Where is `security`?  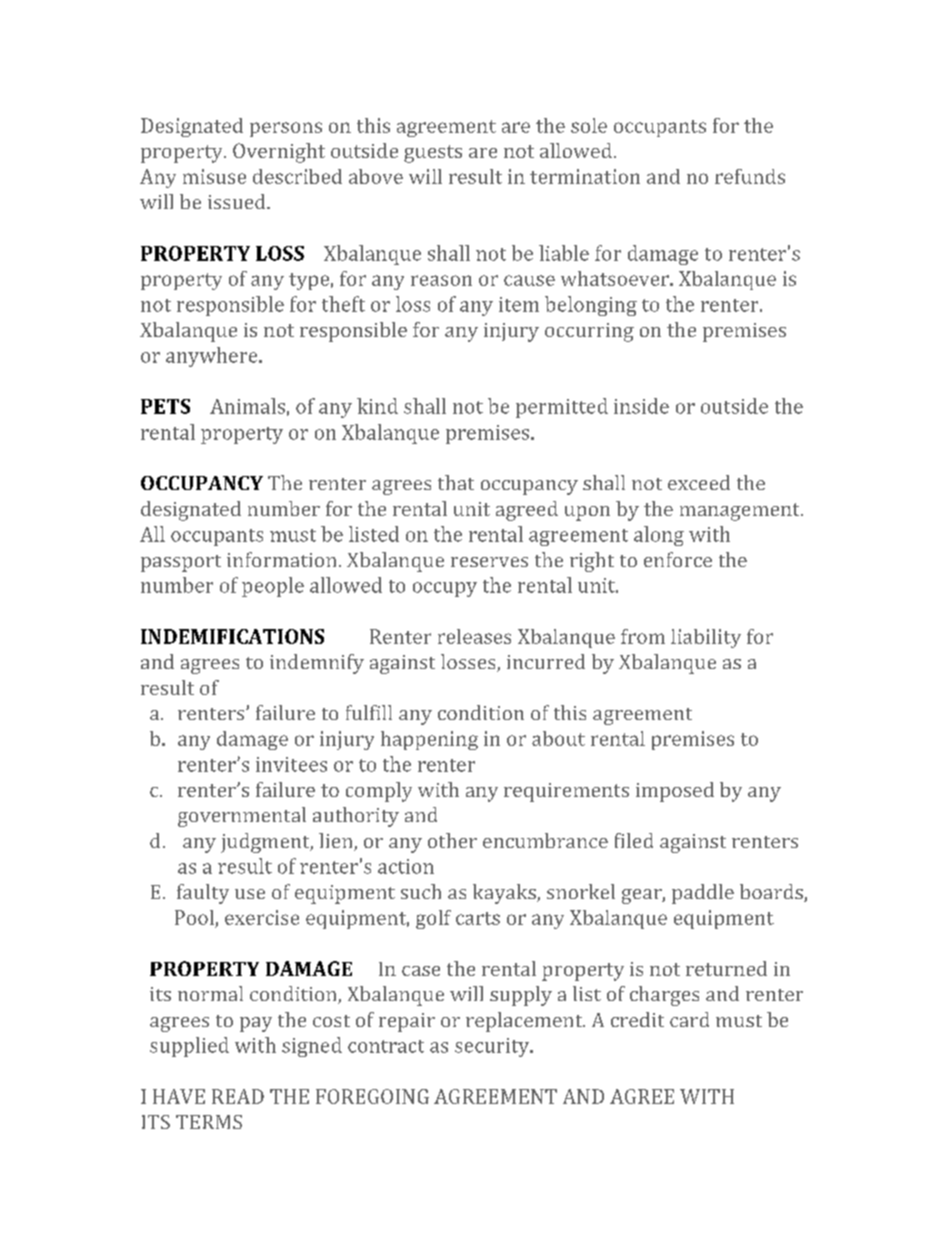
security is located at coordinates (493, 1047).
